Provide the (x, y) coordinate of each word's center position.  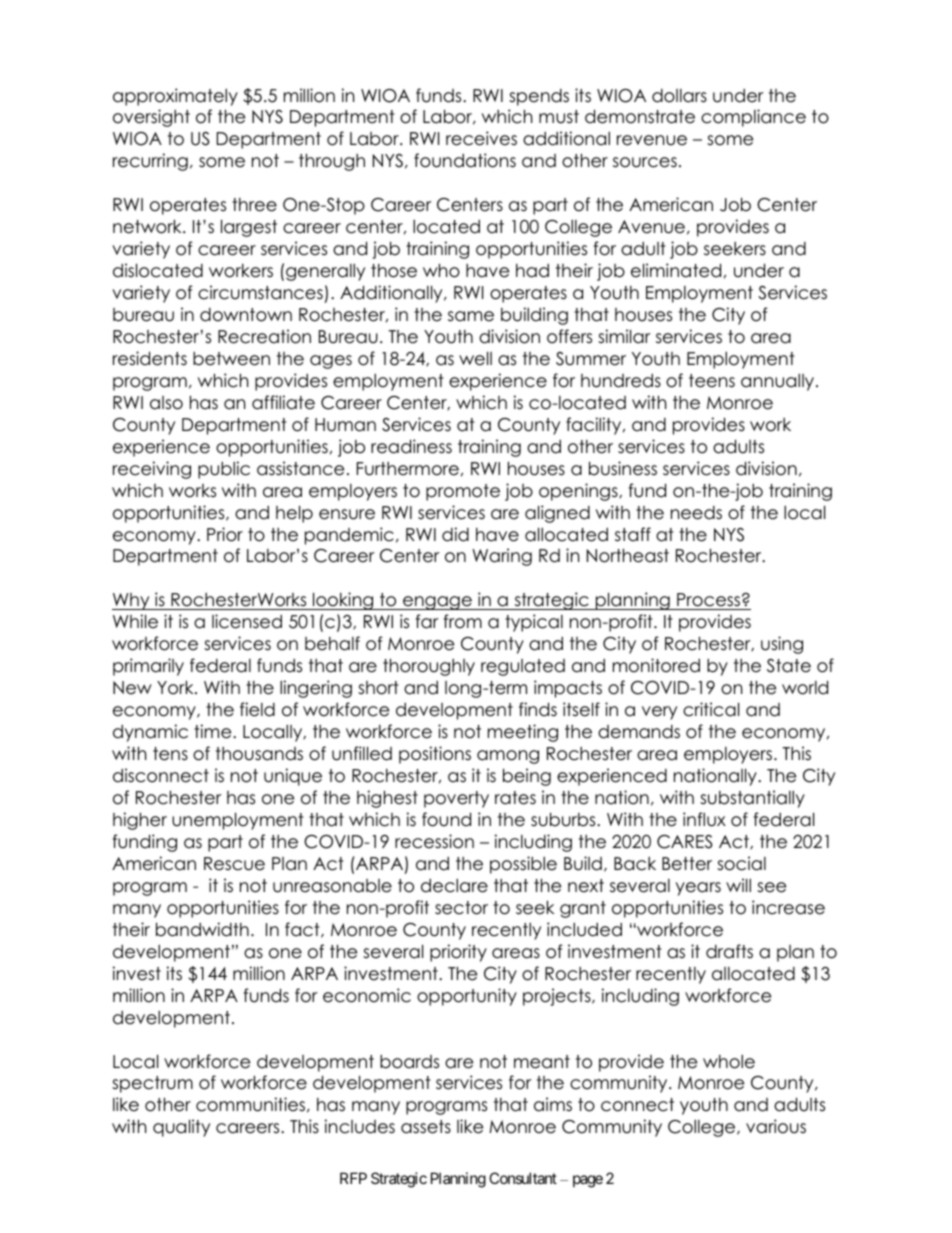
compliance (753, 118)
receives (481, 138)
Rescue (234, 864)
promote (463, 492)
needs (696, 513)
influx (704, 819)
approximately (175, 97)
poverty (456, 799)
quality (181, 1128)
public (224, 470)
